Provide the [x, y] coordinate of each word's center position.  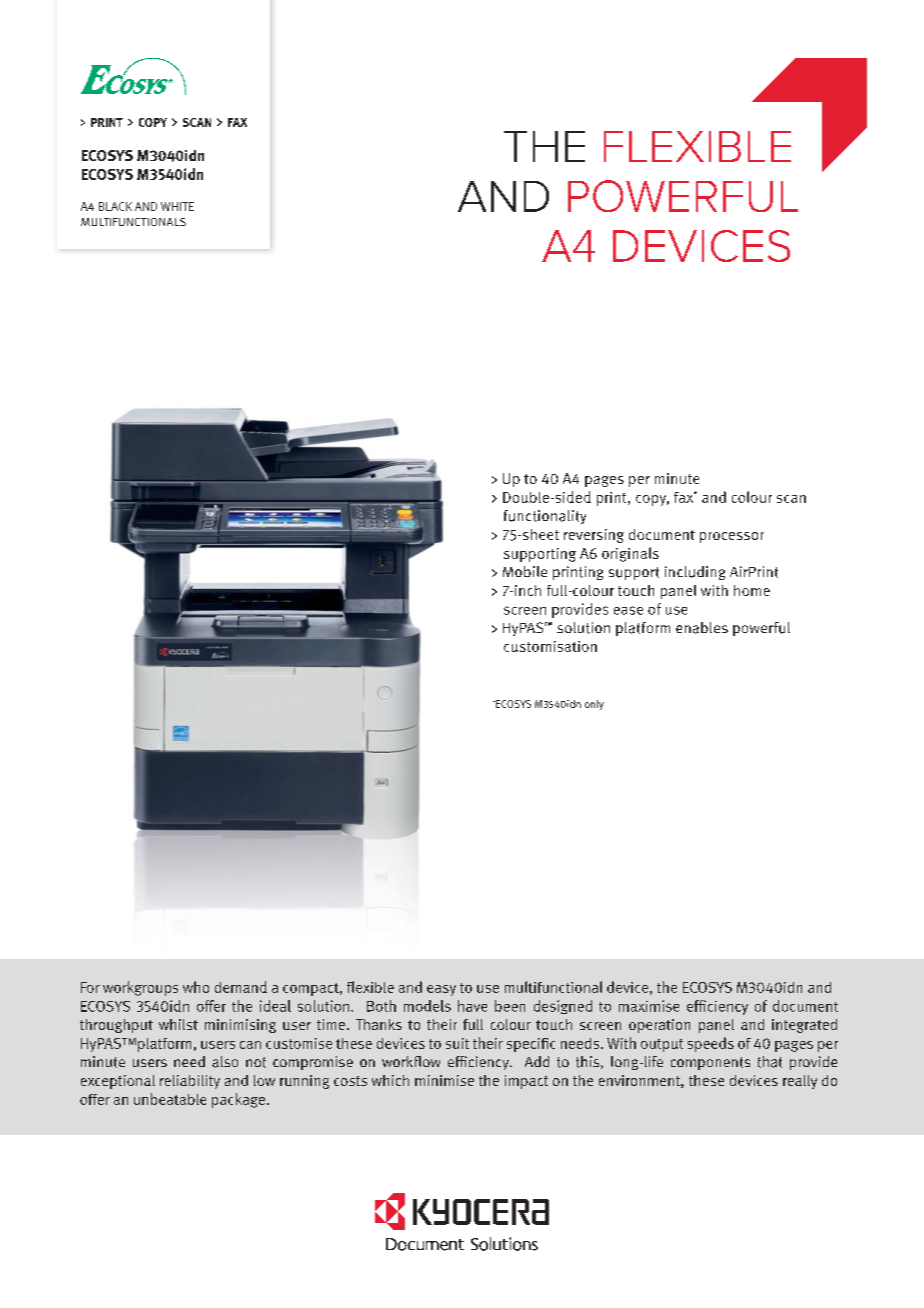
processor [732, 537]
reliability [190, 1082]
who [196, 987]
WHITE [177, 206]
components [710, 1063]
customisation [550, 646]
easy [441, 990]
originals [630, 554]
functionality [545, 517]
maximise [649, 1006]
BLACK [115, 206]
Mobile [525, 571]
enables [702, 628]
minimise [444, 1080]
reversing [594, 536]
